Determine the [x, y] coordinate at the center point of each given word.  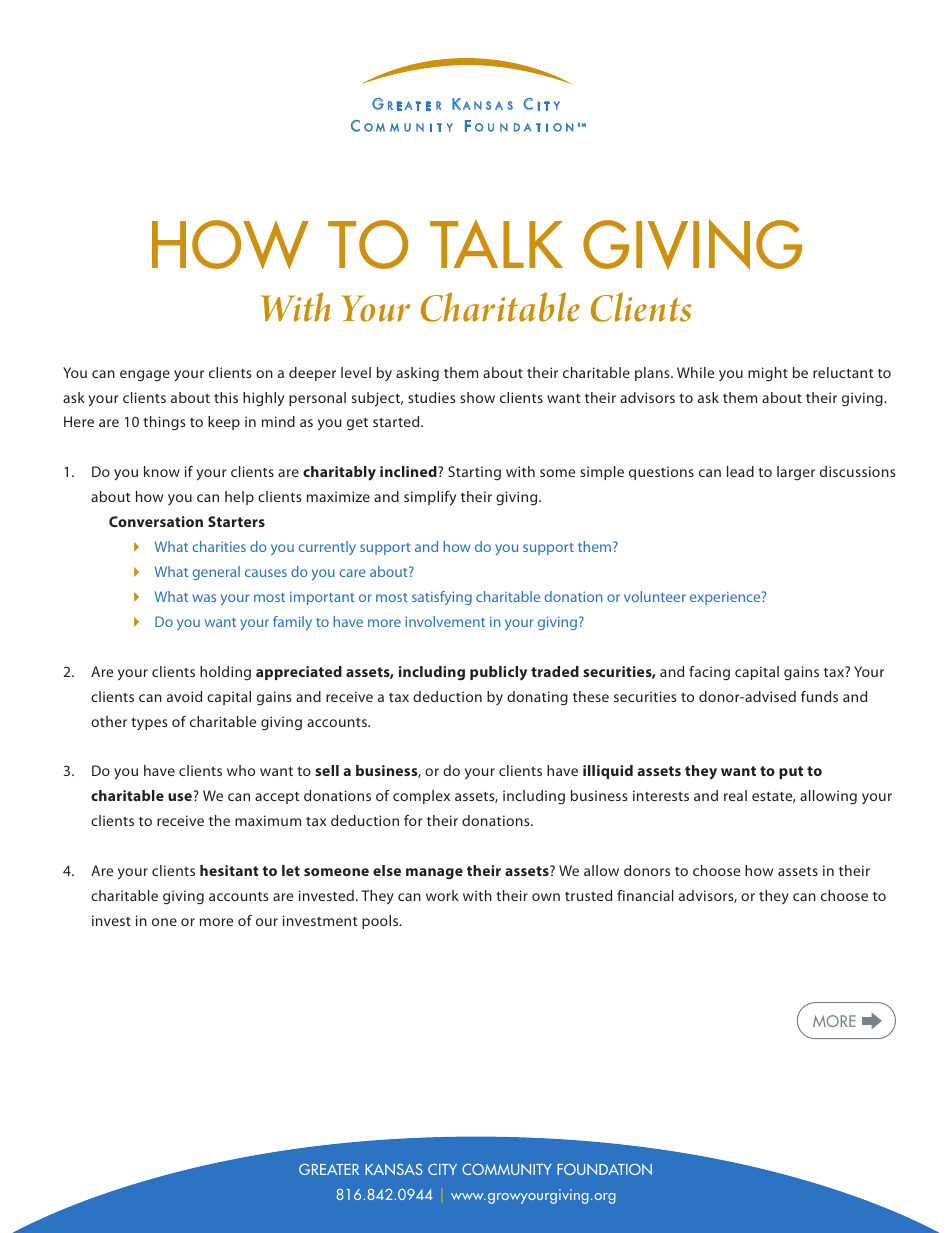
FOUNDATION [604, 1169]
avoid [184, 696]
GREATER [329, 1169]
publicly [498, 673]
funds [819, 696]
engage [145, 375]
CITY [442, 1169]
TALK [496, 244]
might [768, 374]
